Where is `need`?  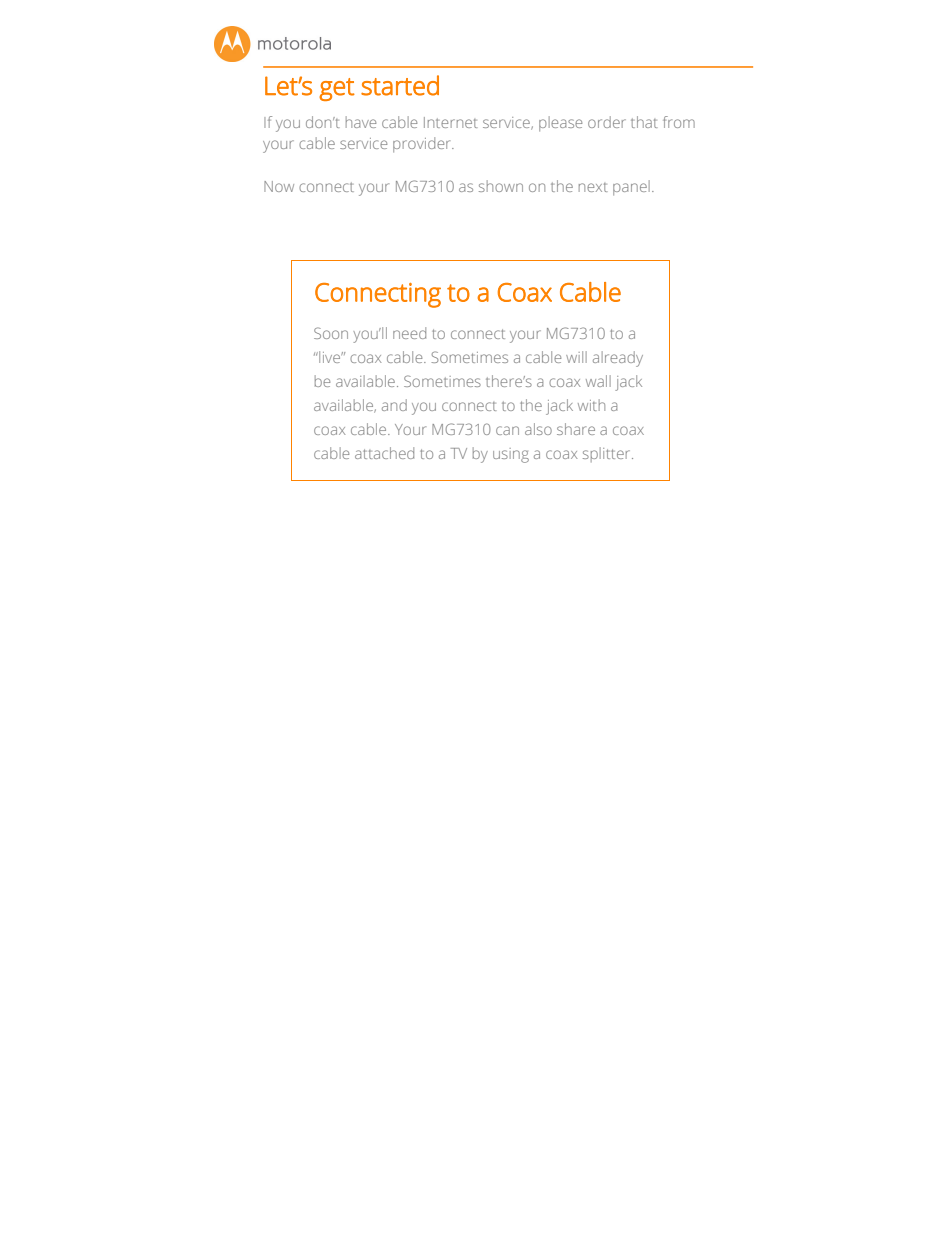 need is located at coordinates (409, 333).
